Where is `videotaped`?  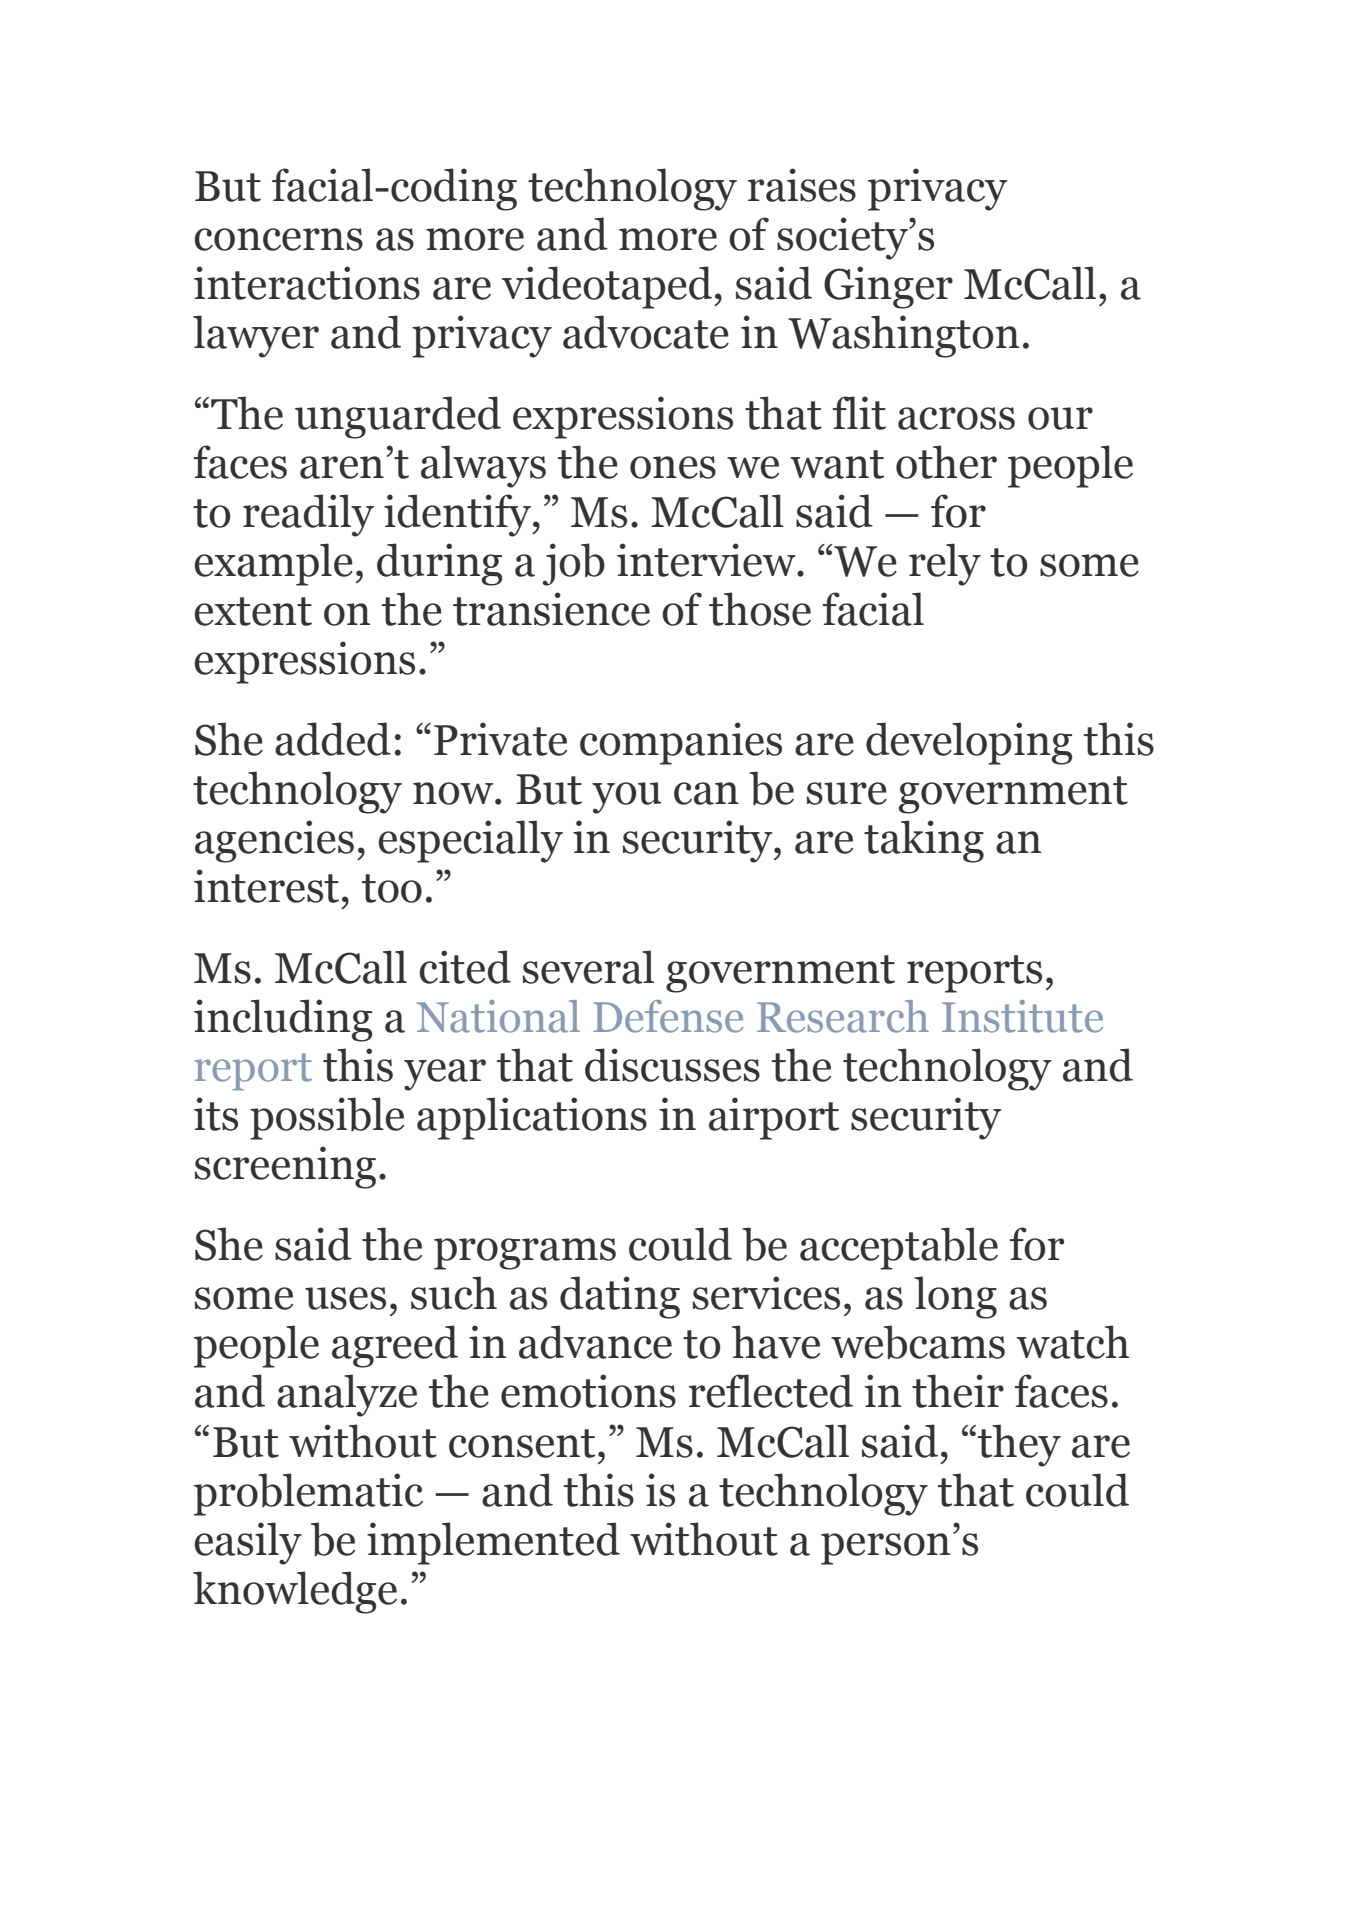 videotaped is located at coordinates (608, 287).
